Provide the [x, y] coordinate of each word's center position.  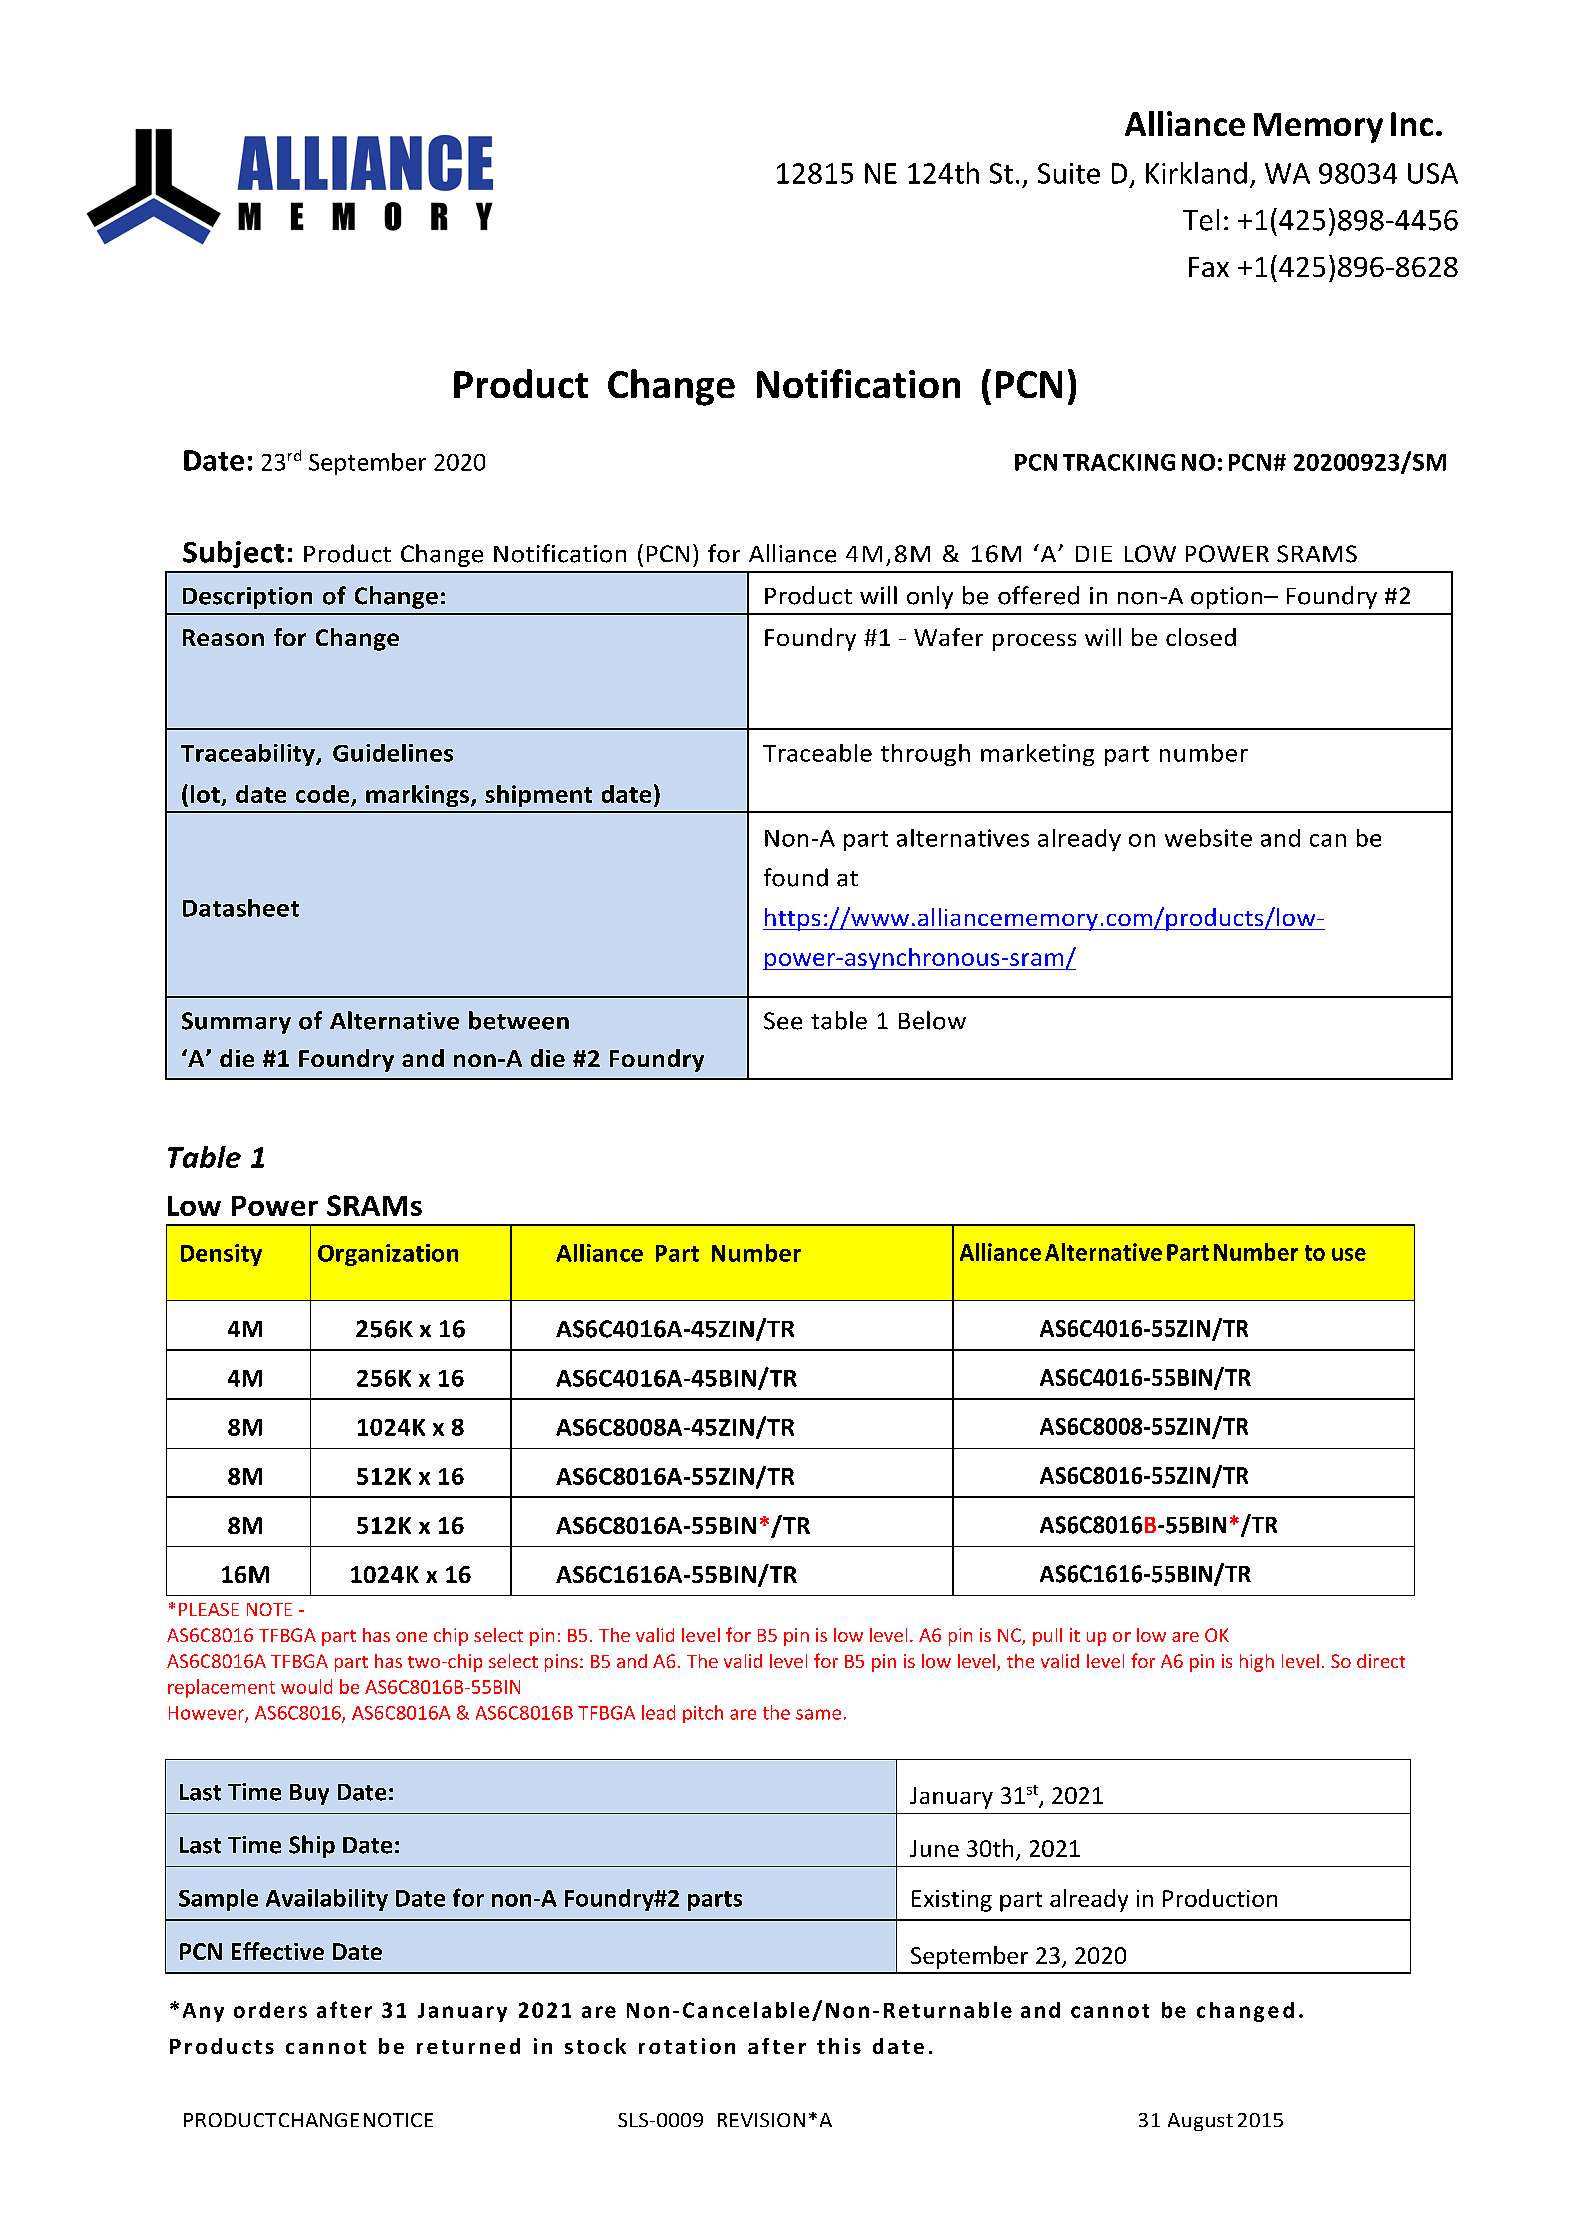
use [1349, 1254]
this [839, 2046]
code [322, 794]
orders [270, 2010]
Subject [233, 554]
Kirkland [1196, 173]
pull [1047, 1637]
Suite [1069, 173]
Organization [388, 1255]
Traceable [817, 753]
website [1208, 838]
